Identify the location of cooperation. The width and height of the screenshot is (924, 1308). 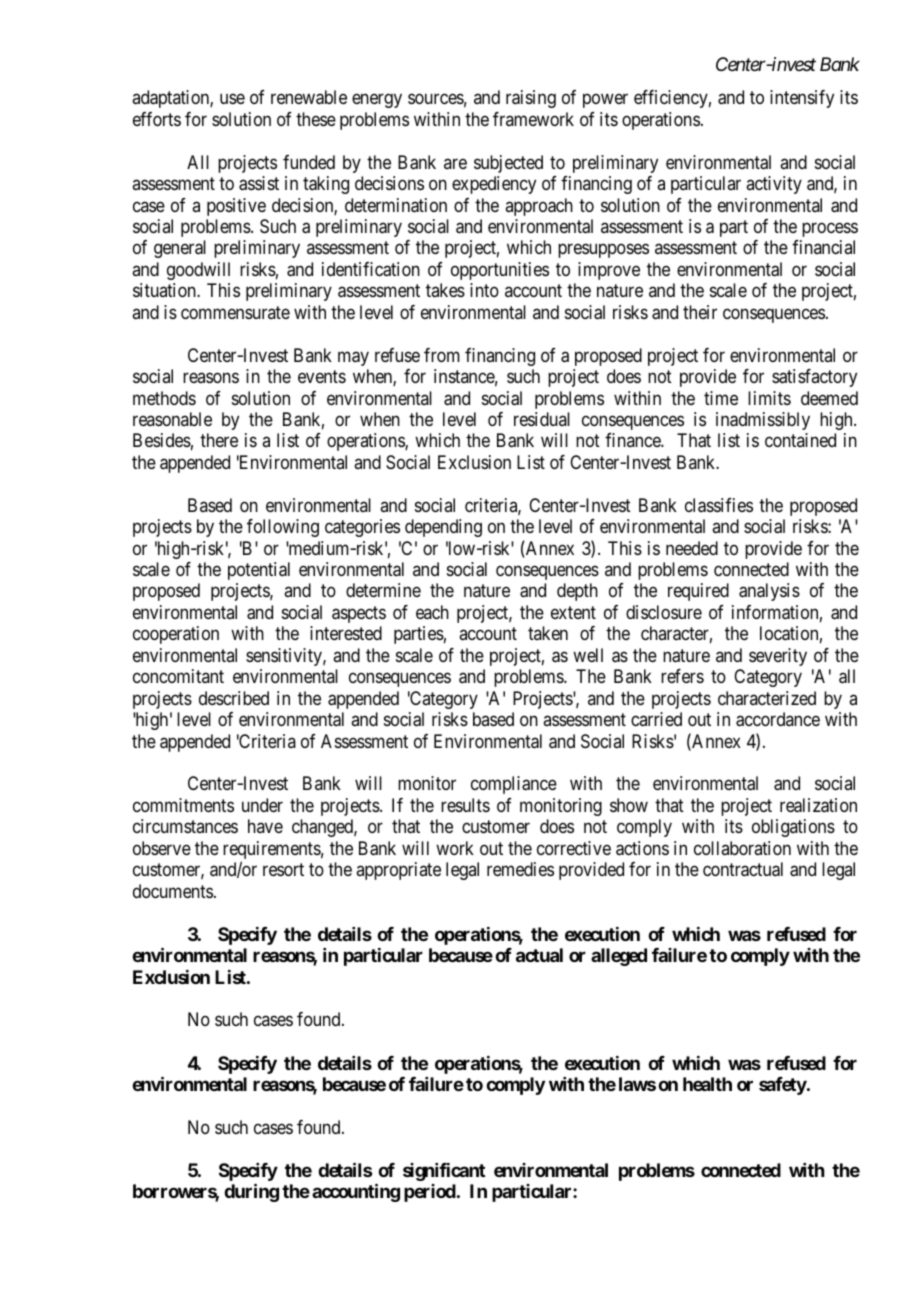
(176, 635).
